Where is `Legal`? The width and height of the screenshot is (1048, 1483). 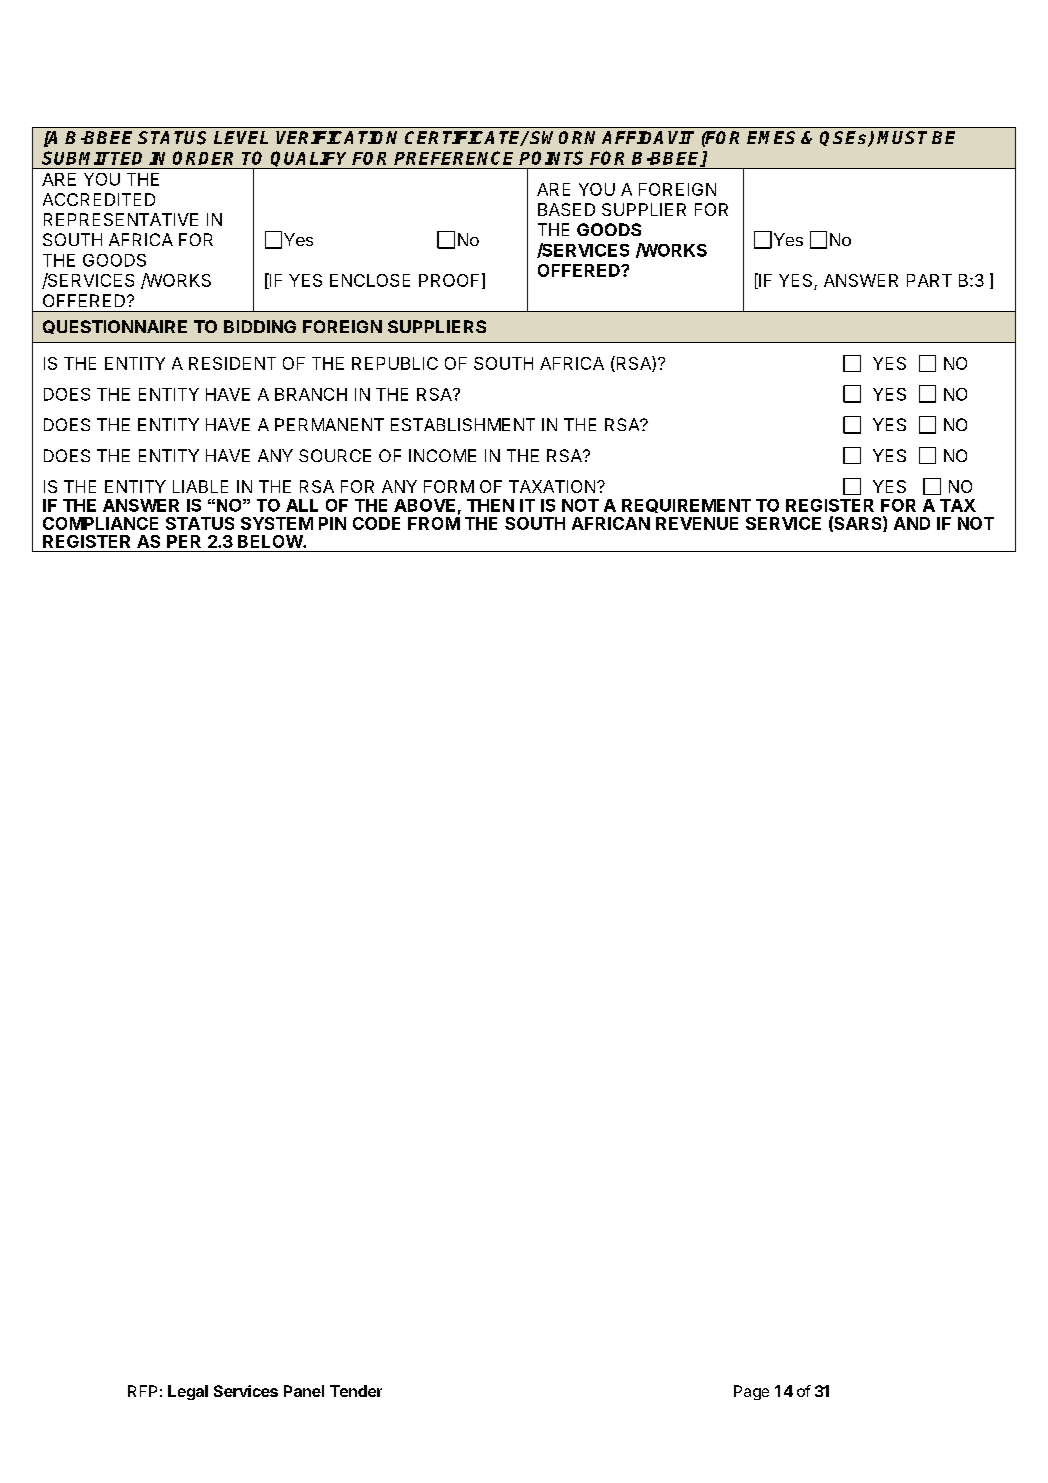
Legal is located at coordinates (188, 1392).
